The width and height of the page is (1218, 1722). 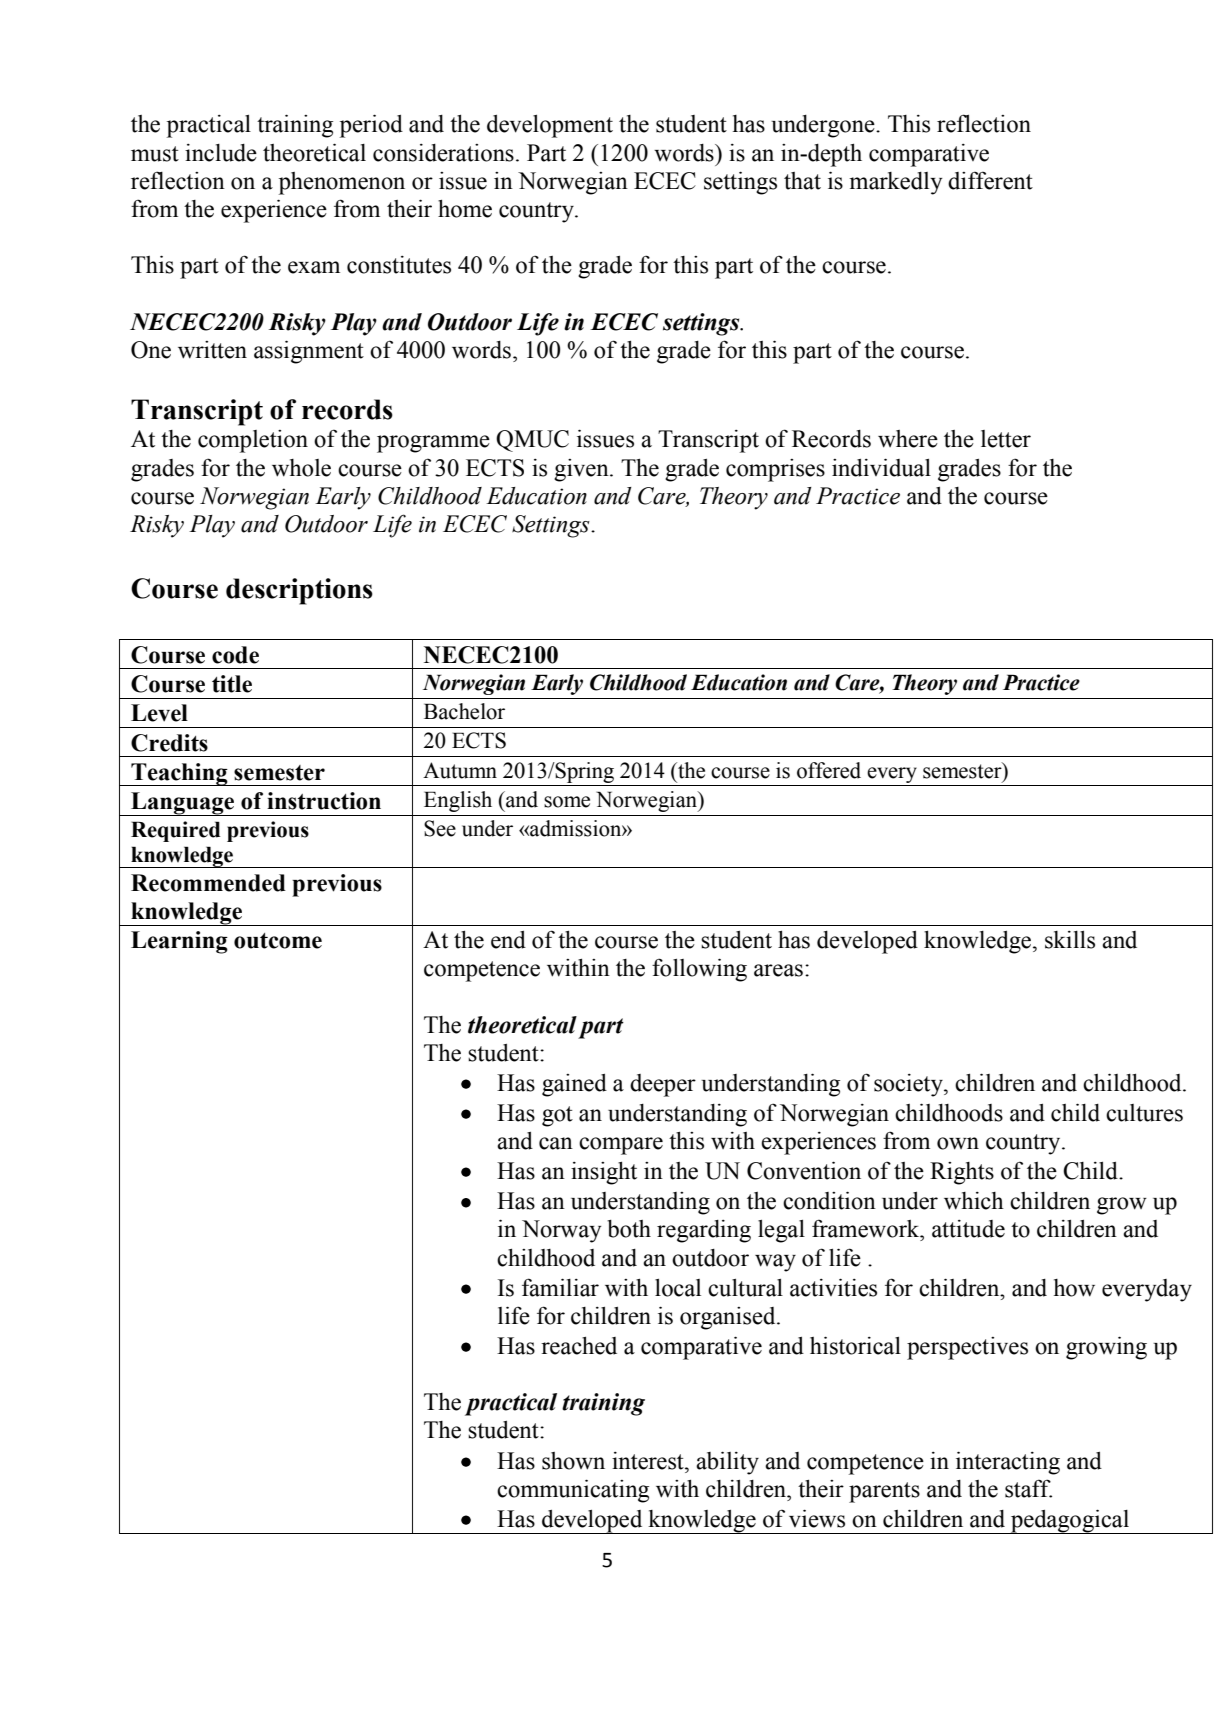 I want to click on instruction, so click(x=324, y=801).
